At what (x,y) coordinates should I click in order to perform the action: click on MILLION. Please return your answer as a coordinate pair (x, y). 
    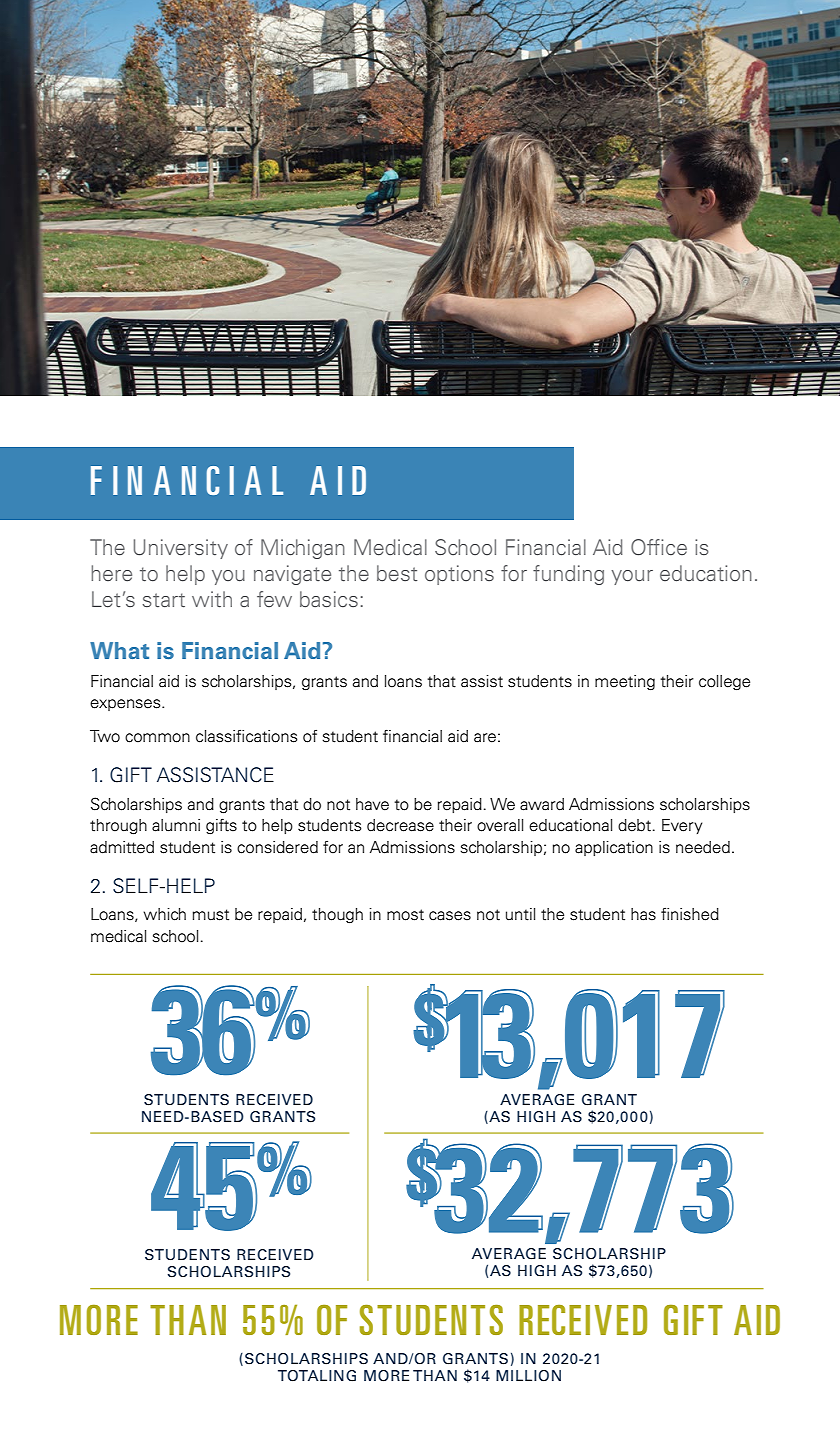
    Looking at the image, I should click on (528, 1376).
